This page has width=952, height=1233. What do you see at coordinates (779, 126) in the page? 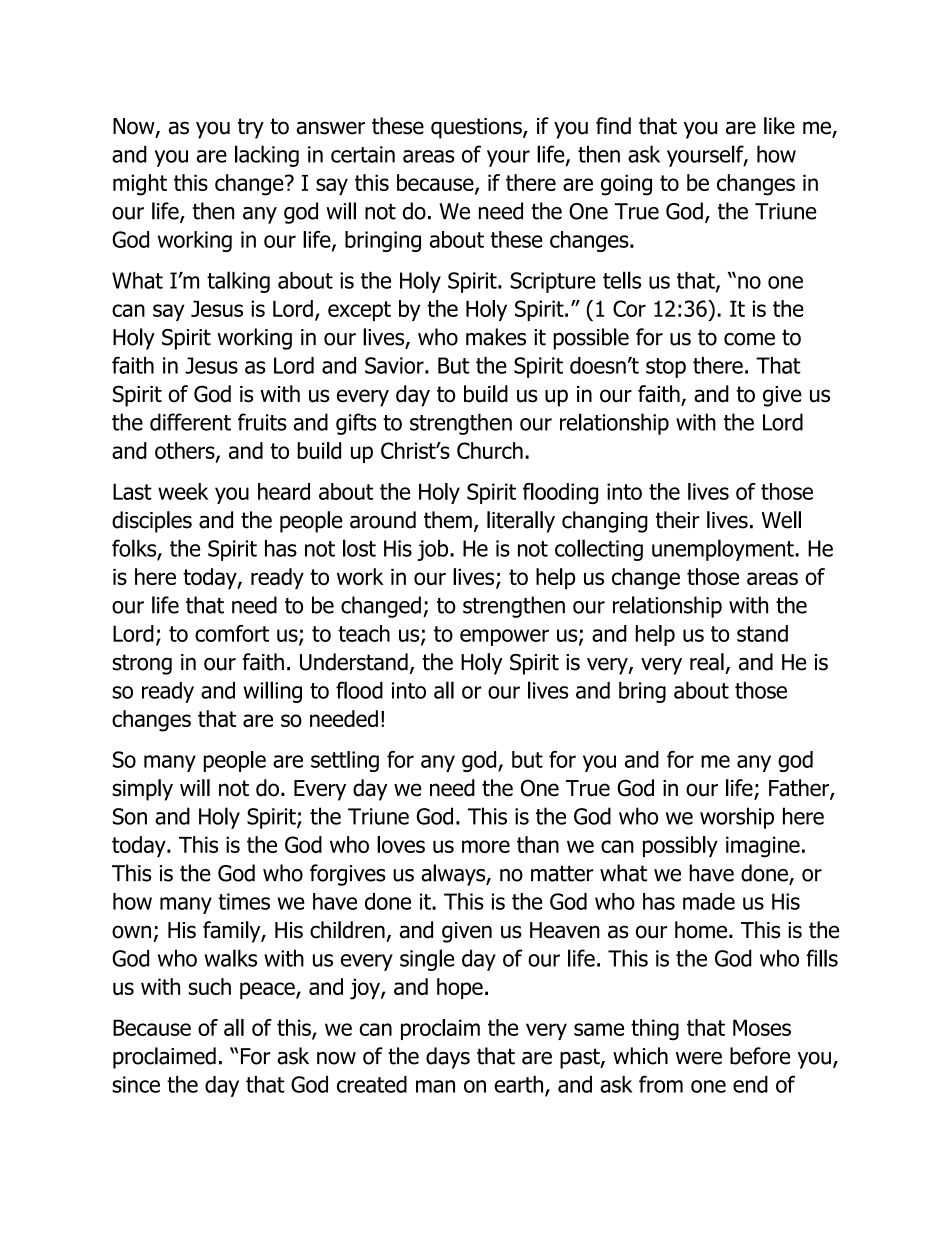
I see `like` at bounding box center [779, 126].
